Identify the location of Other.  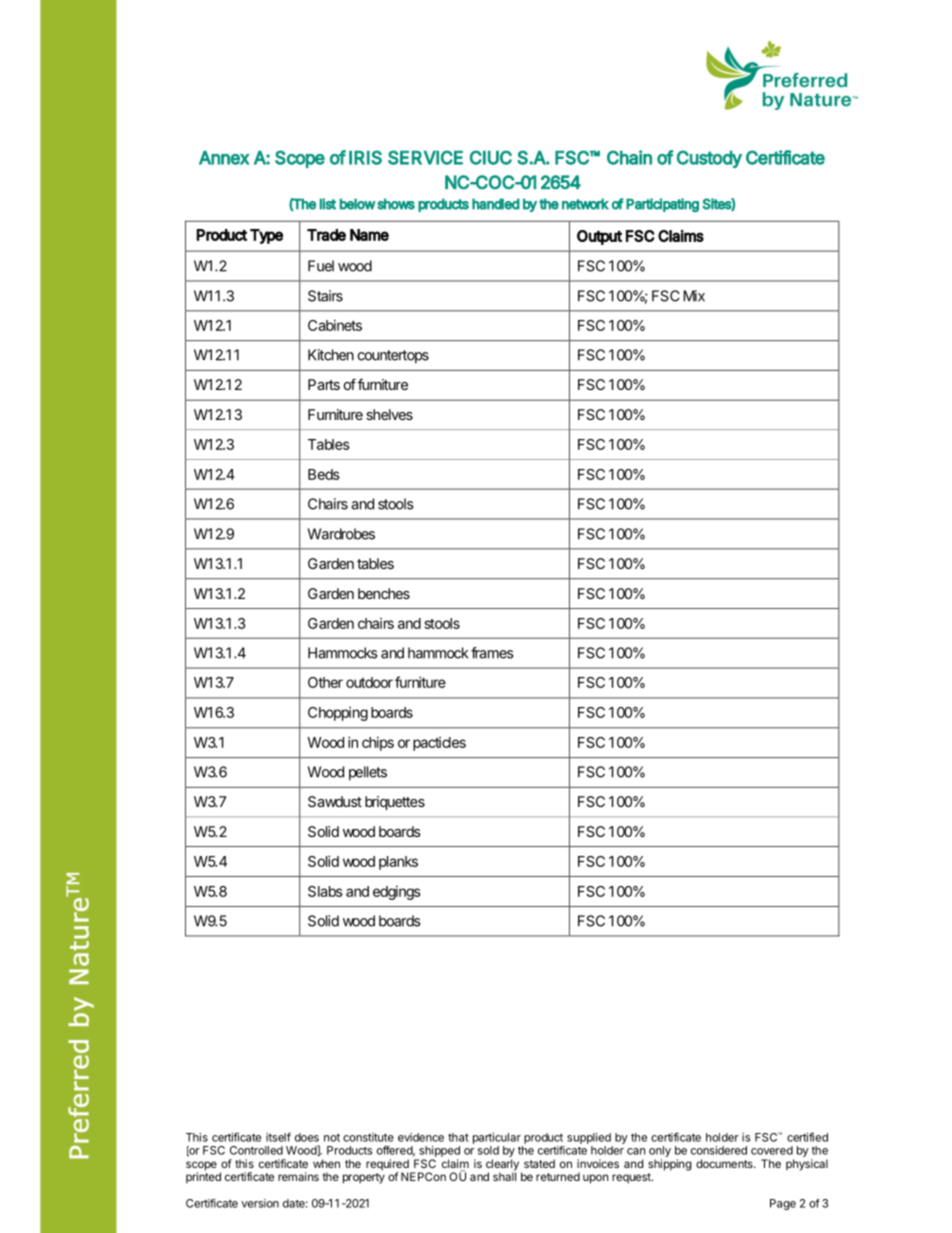
(325, 682).
